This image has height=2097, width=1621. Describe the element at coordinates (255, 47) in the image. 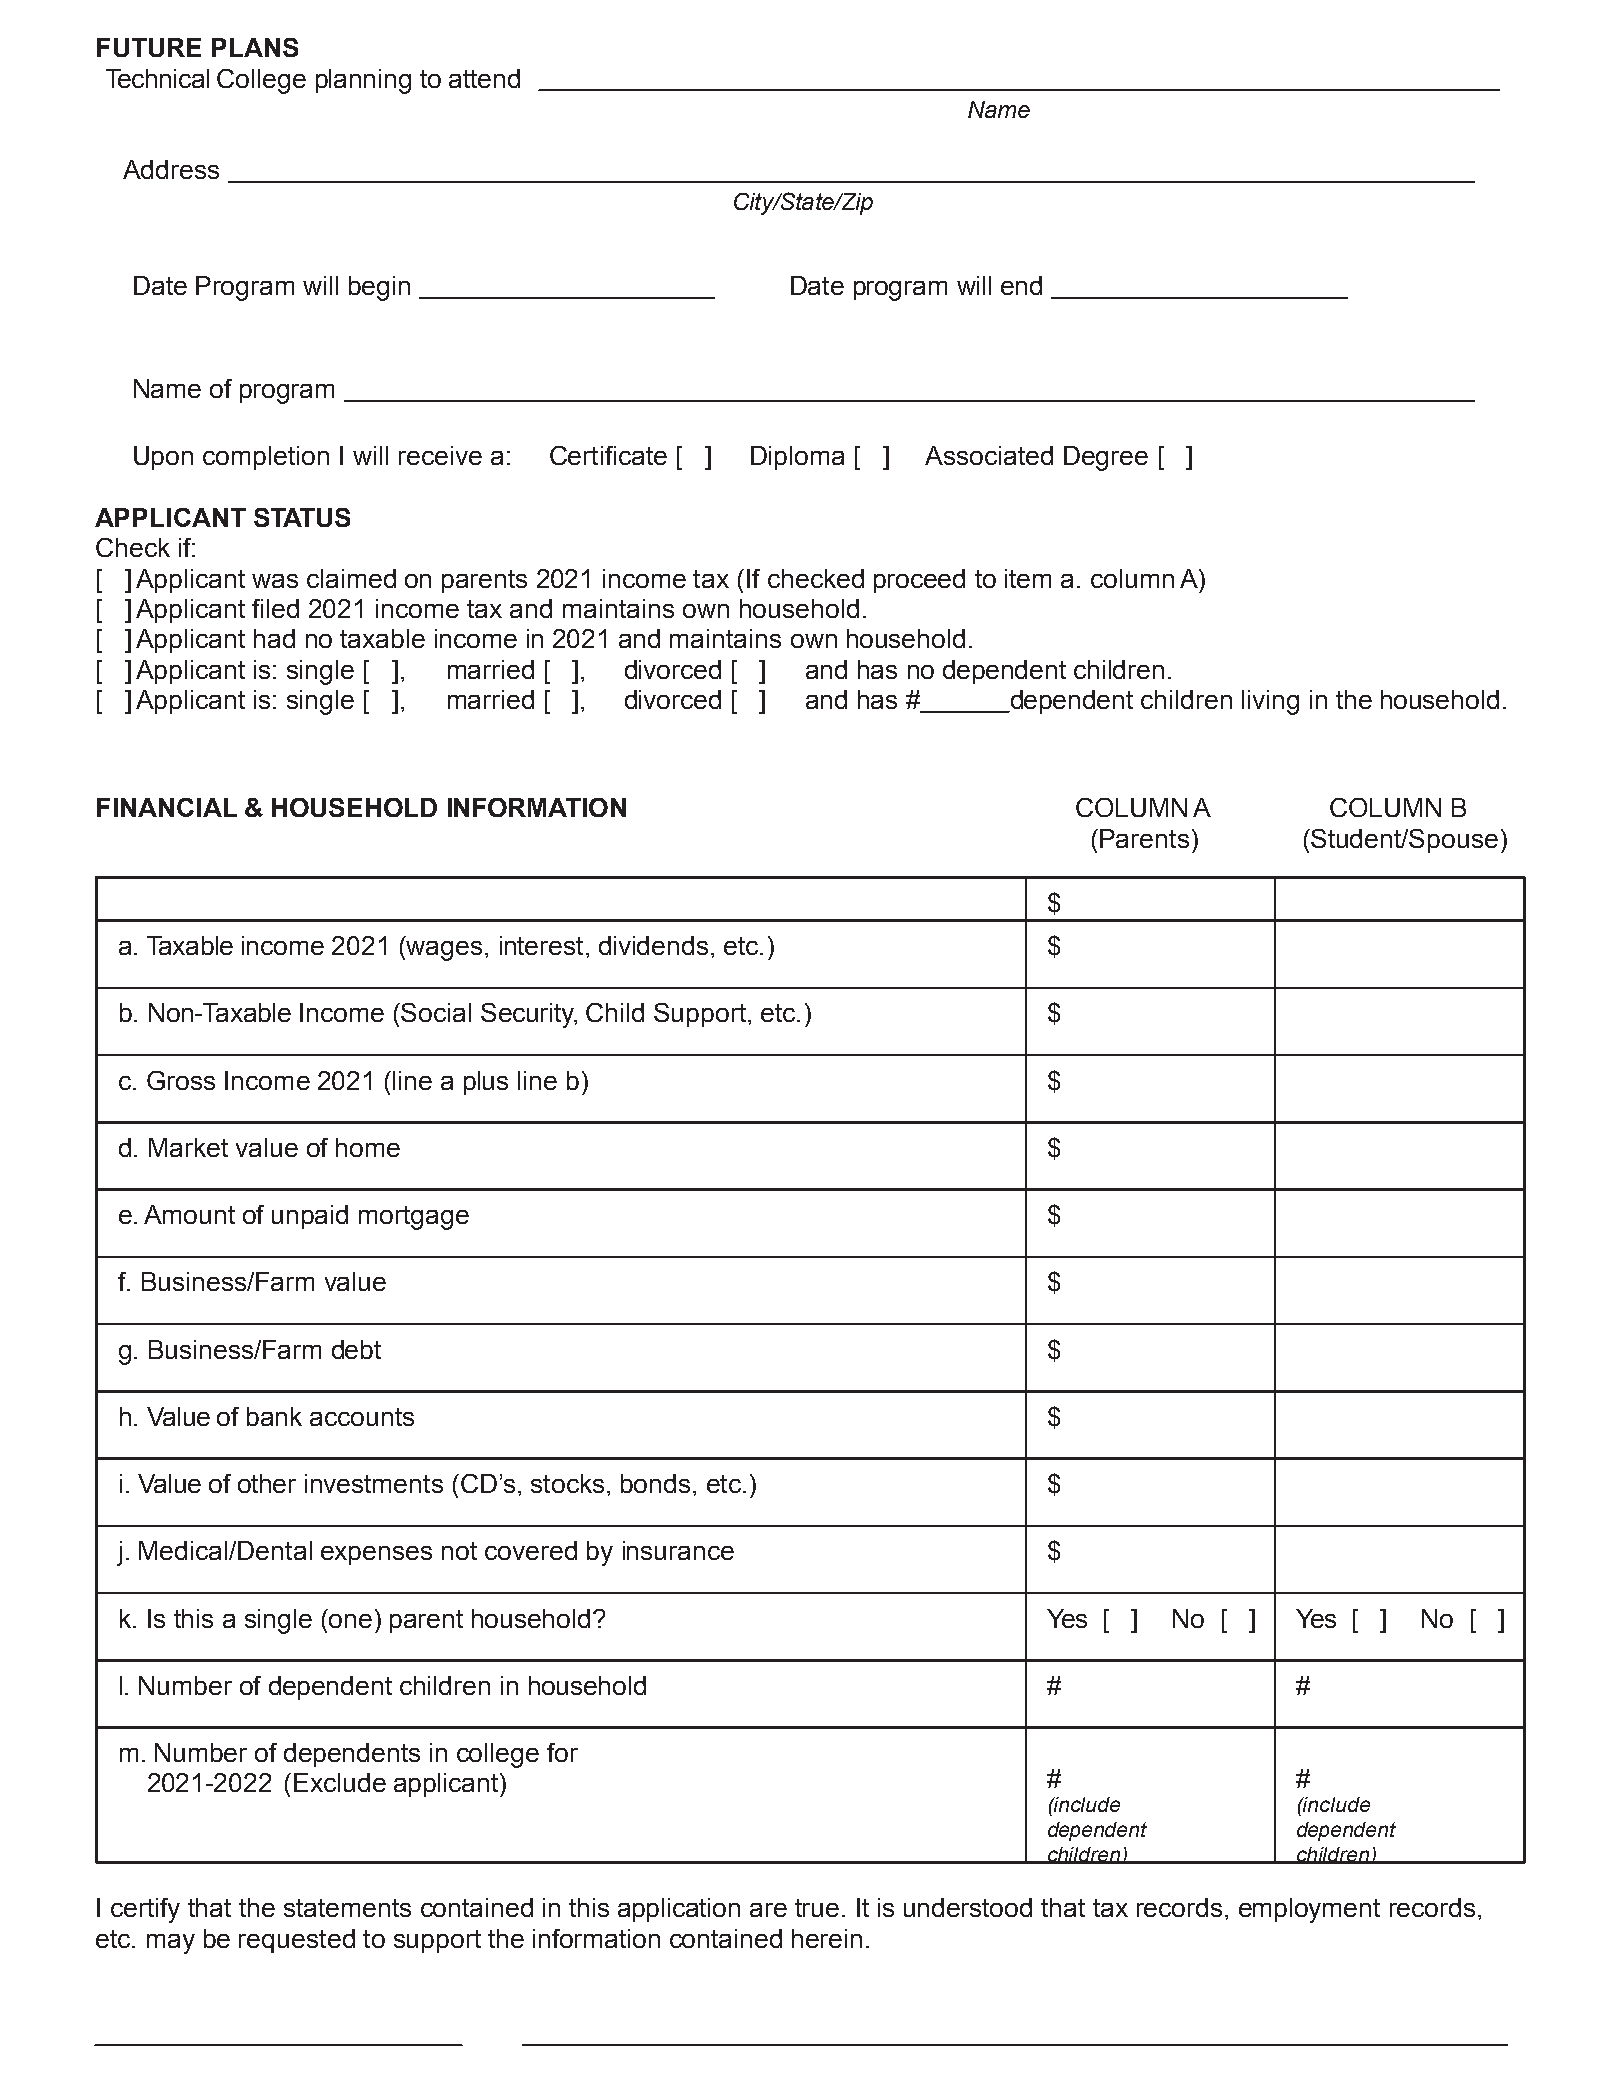

I see `PLANS` at that location.
